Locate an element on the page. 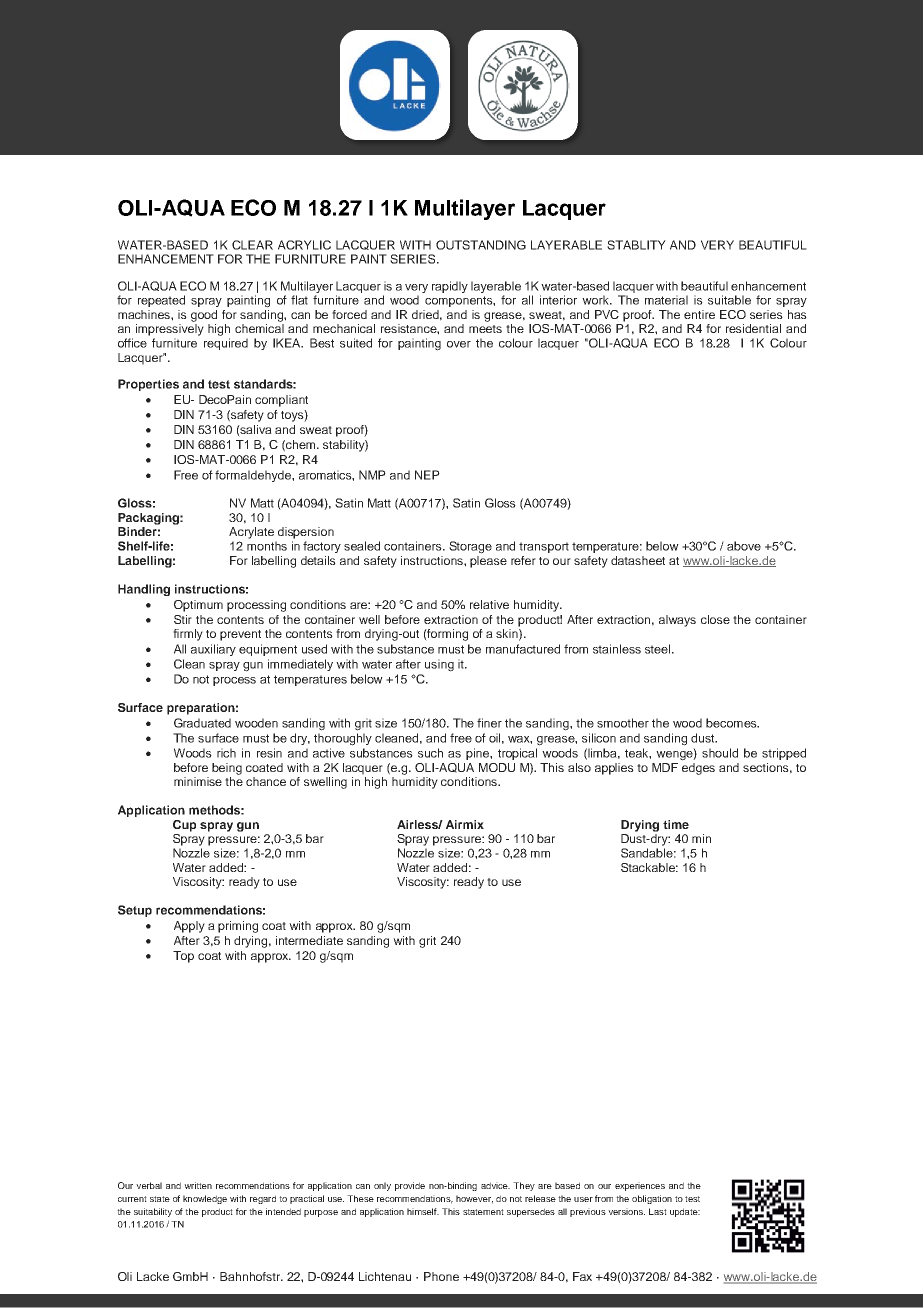  Last is located at coordinates (658, 1211).
